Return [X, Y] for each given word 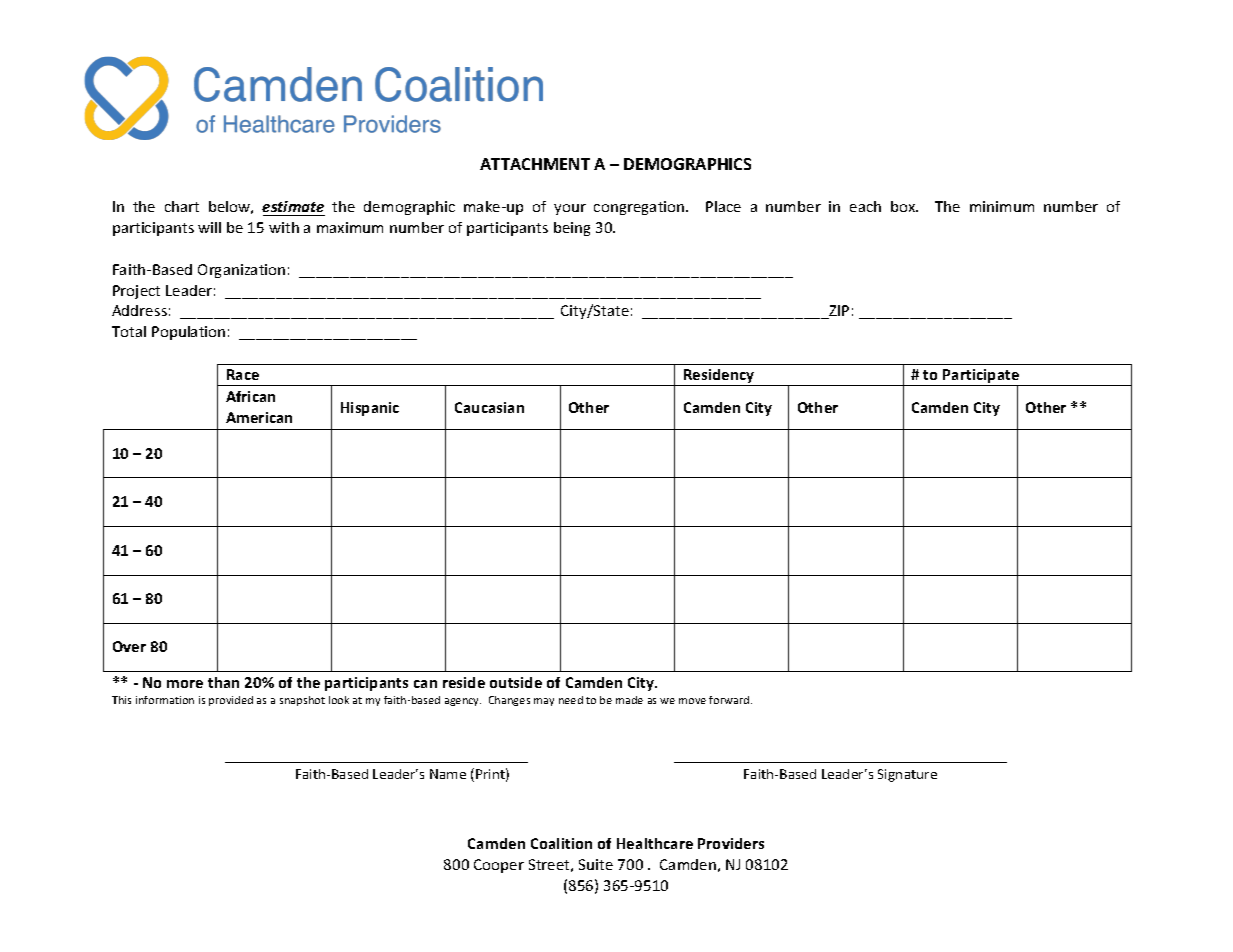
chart [182, 206]
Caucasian [489, 407]
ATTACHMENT [535, 164]
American [259, 417]
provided [231, 701]
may [544, 702]
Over [129, 646]
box [904, 206]
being [572, 229]
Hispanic [370, 409]
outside [516, 682]
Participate [981, 377]
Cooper [499, 866]
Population [188, 333]
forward [730, 700]
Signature [907, 775]
